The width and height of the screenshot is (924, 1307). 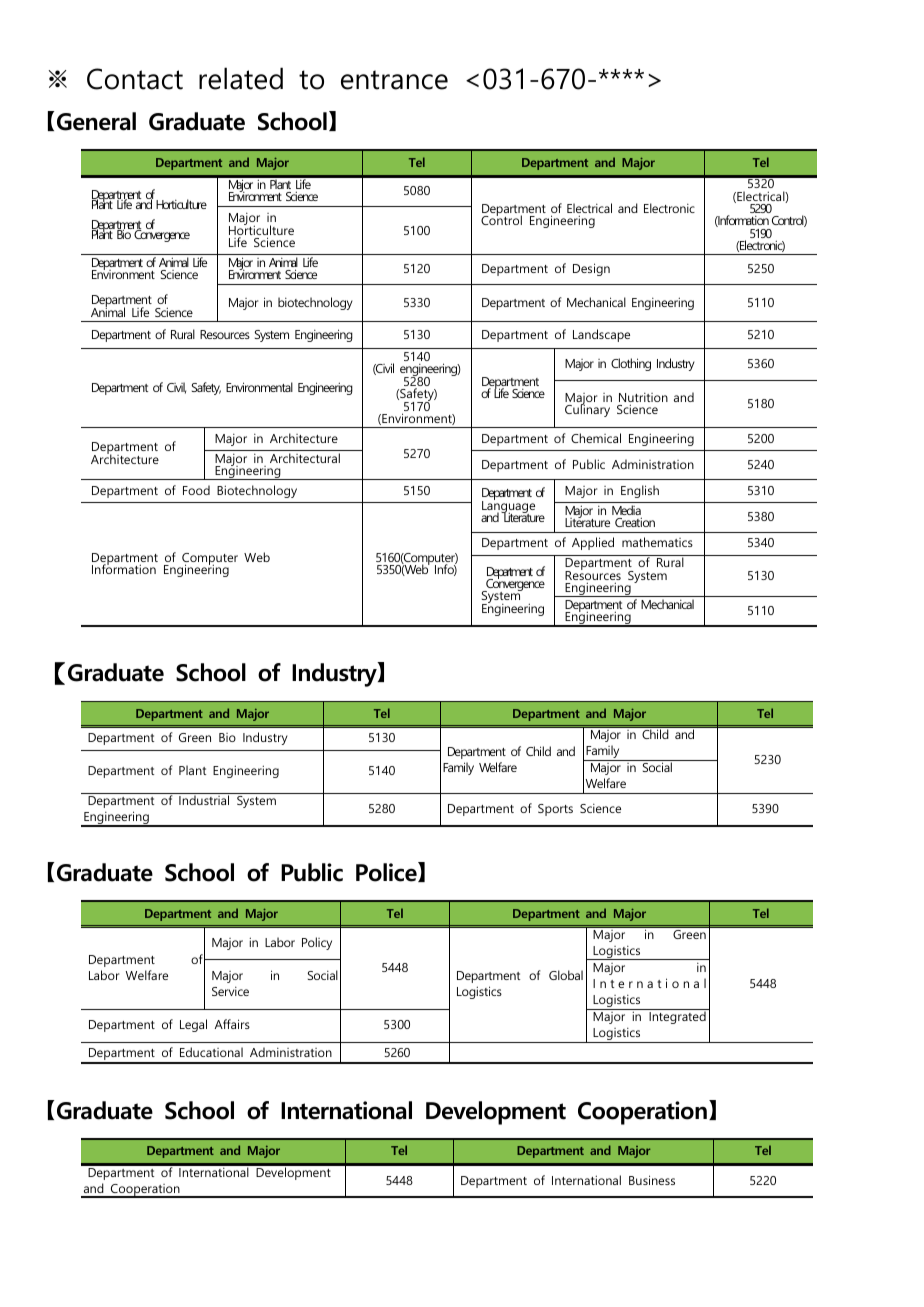 What do you see at coordinates (204, 800) in the screenshot?
I see `Industrial` at bounding box center [204, 800].
